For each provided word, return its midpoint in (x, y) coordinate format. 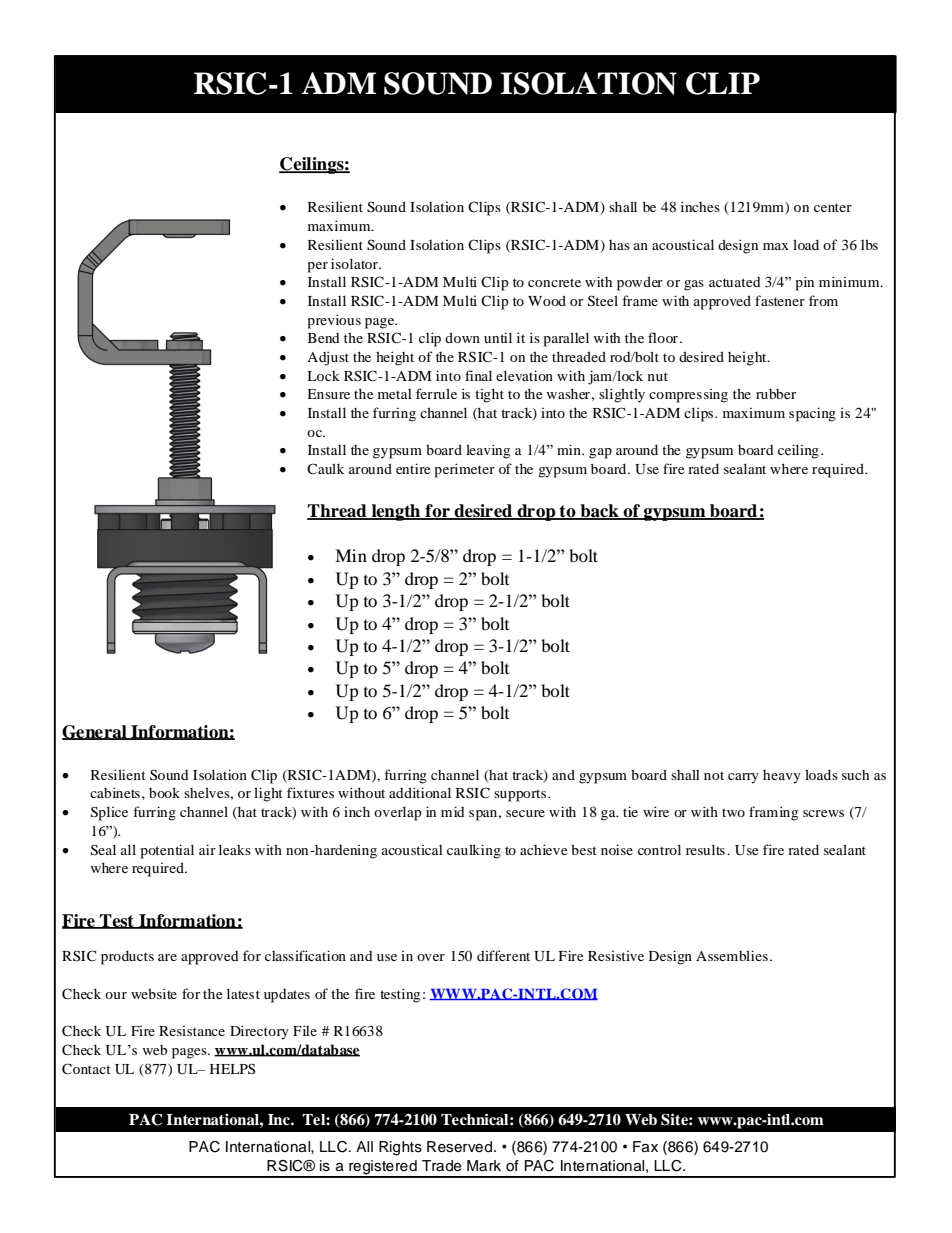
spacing (812, 414)
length (396, 512)
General (95, 732)
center (833, 207)
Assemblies (732, 955)
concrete (554, 282)
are (167, 957)
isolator (355, 263)
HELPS (233, 1068)
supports (520, 795)
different (503, 955)
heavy (782, 777)
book (164, 792)
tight (489, 395)
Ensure (328, 394)
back (599, 512)
